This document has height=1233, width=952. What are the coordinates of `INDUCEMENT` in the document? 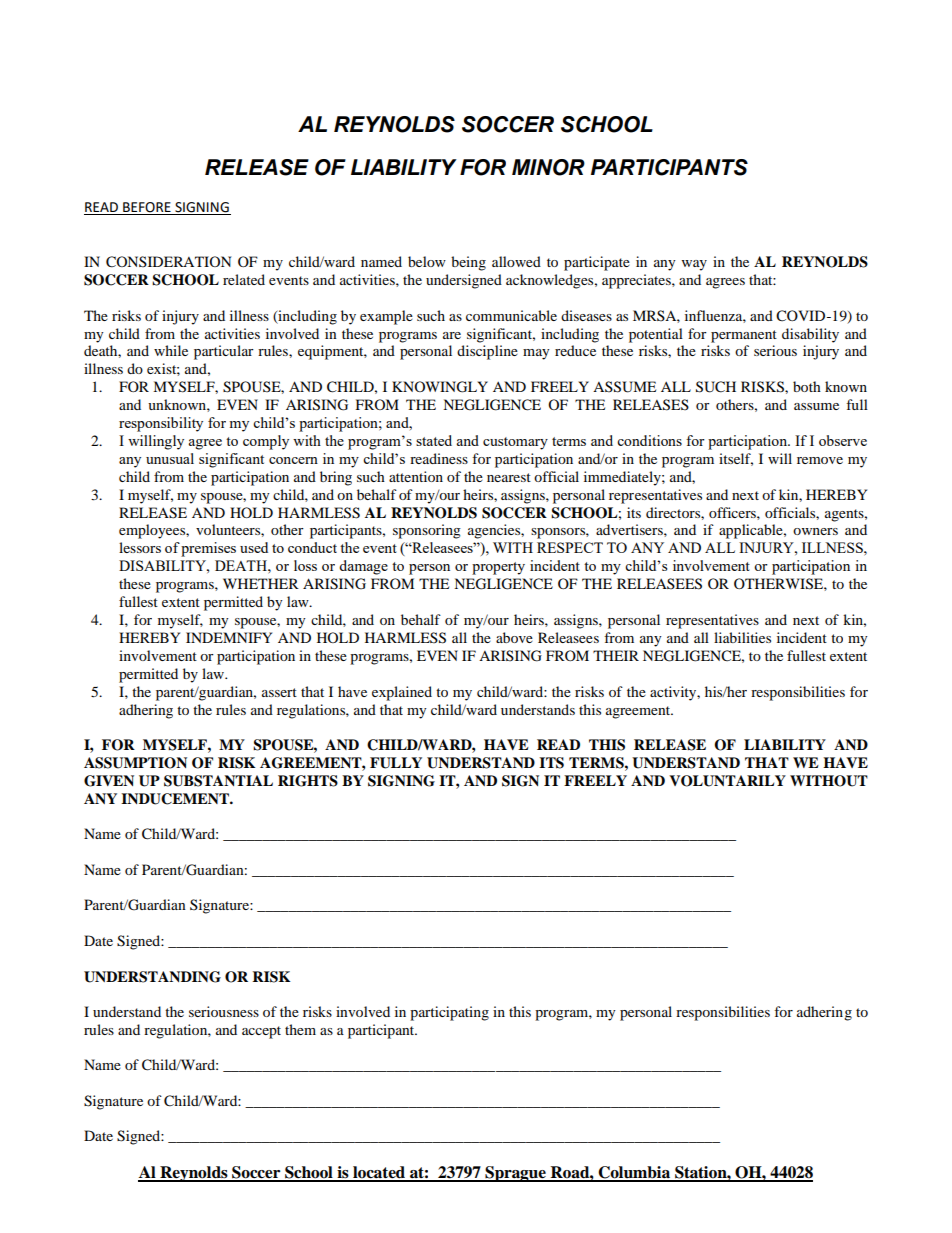 It's located at (176, 799).
